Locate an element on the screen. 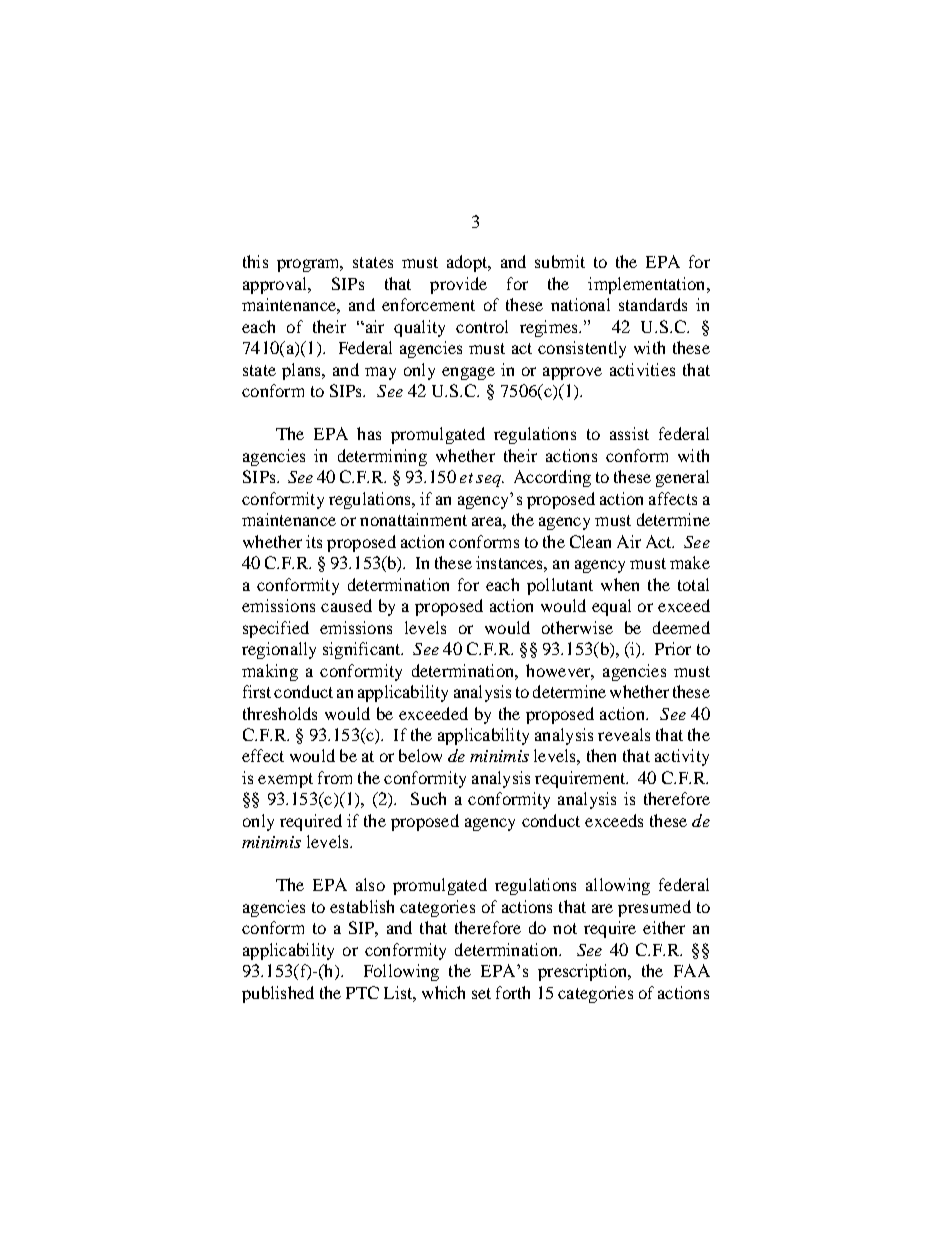 The height and width of the screenshot is (1233, 952). implementation is located at coordinates (648, 285).
